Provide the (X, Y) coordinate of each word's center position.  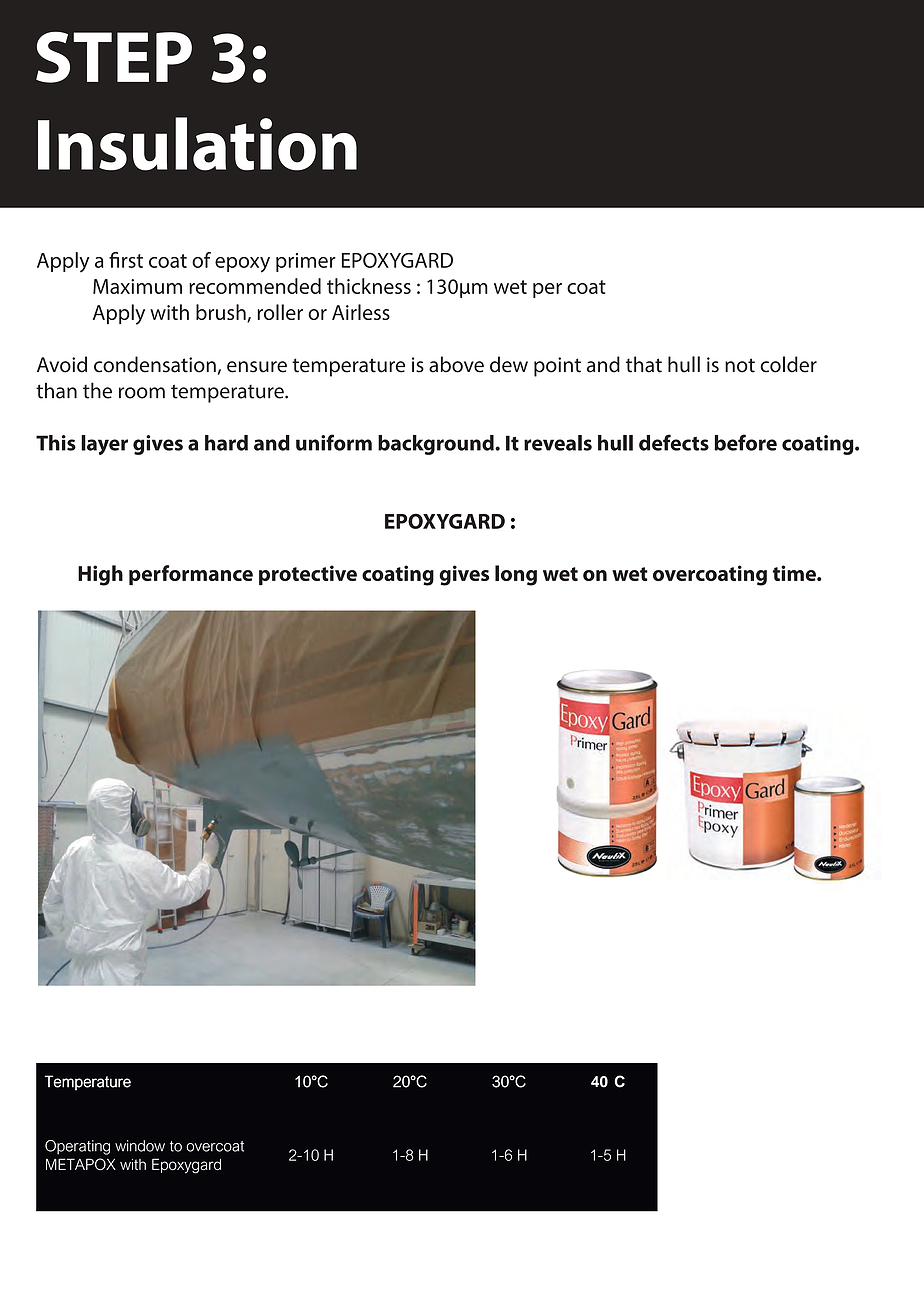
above (456, 364)
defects (674, 442)
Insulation (197, 144)
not (740, 365)
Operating (77, 1147)
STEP (114, 57)
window (140, 1146)
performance (191, 575)
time (795, 573)
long (516, 575)
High (100, 575)
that (644, 364)
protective (308, 575)
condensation (155, 364)
